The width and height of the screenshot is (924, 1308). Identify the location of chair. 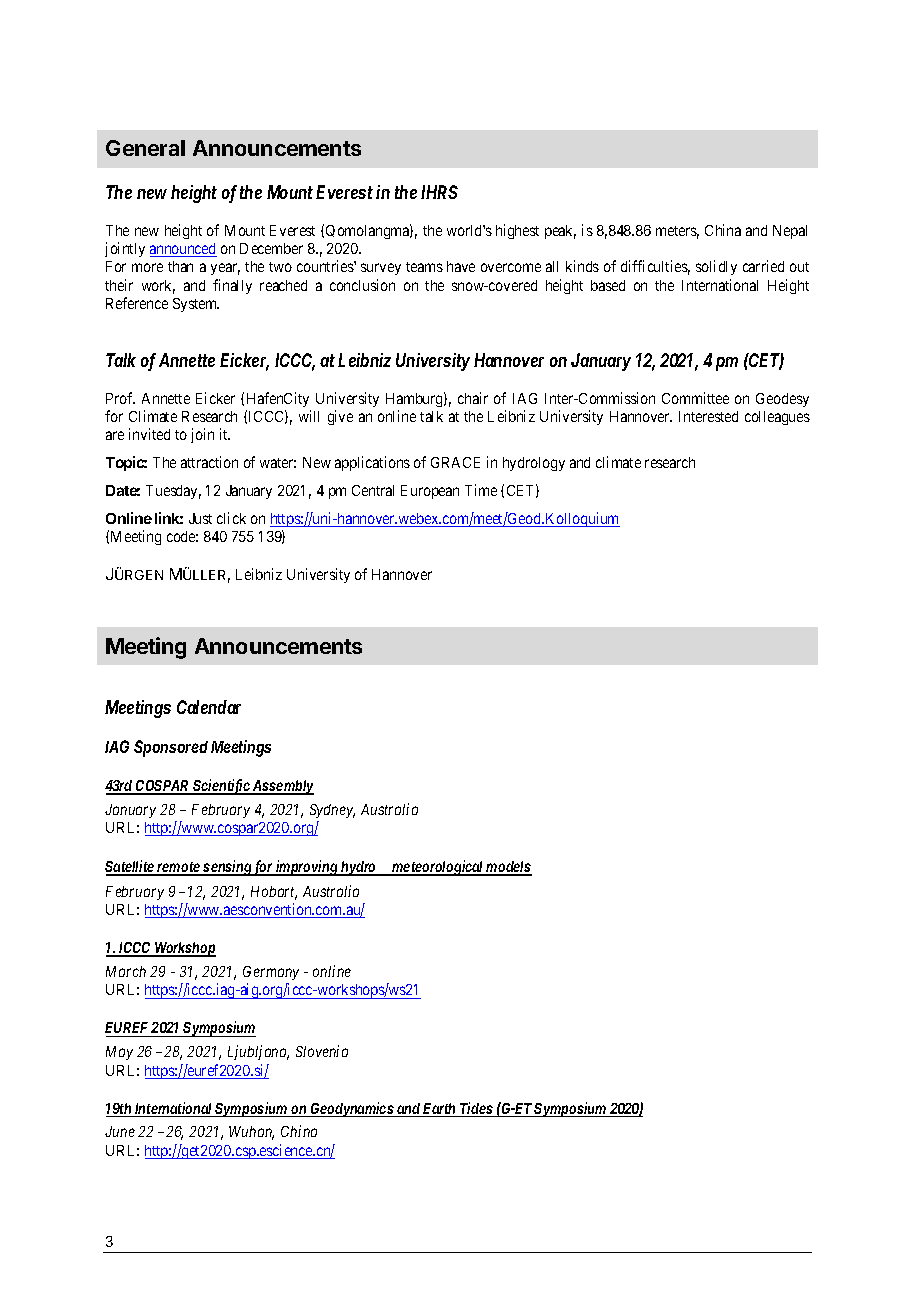
(473, 398).
